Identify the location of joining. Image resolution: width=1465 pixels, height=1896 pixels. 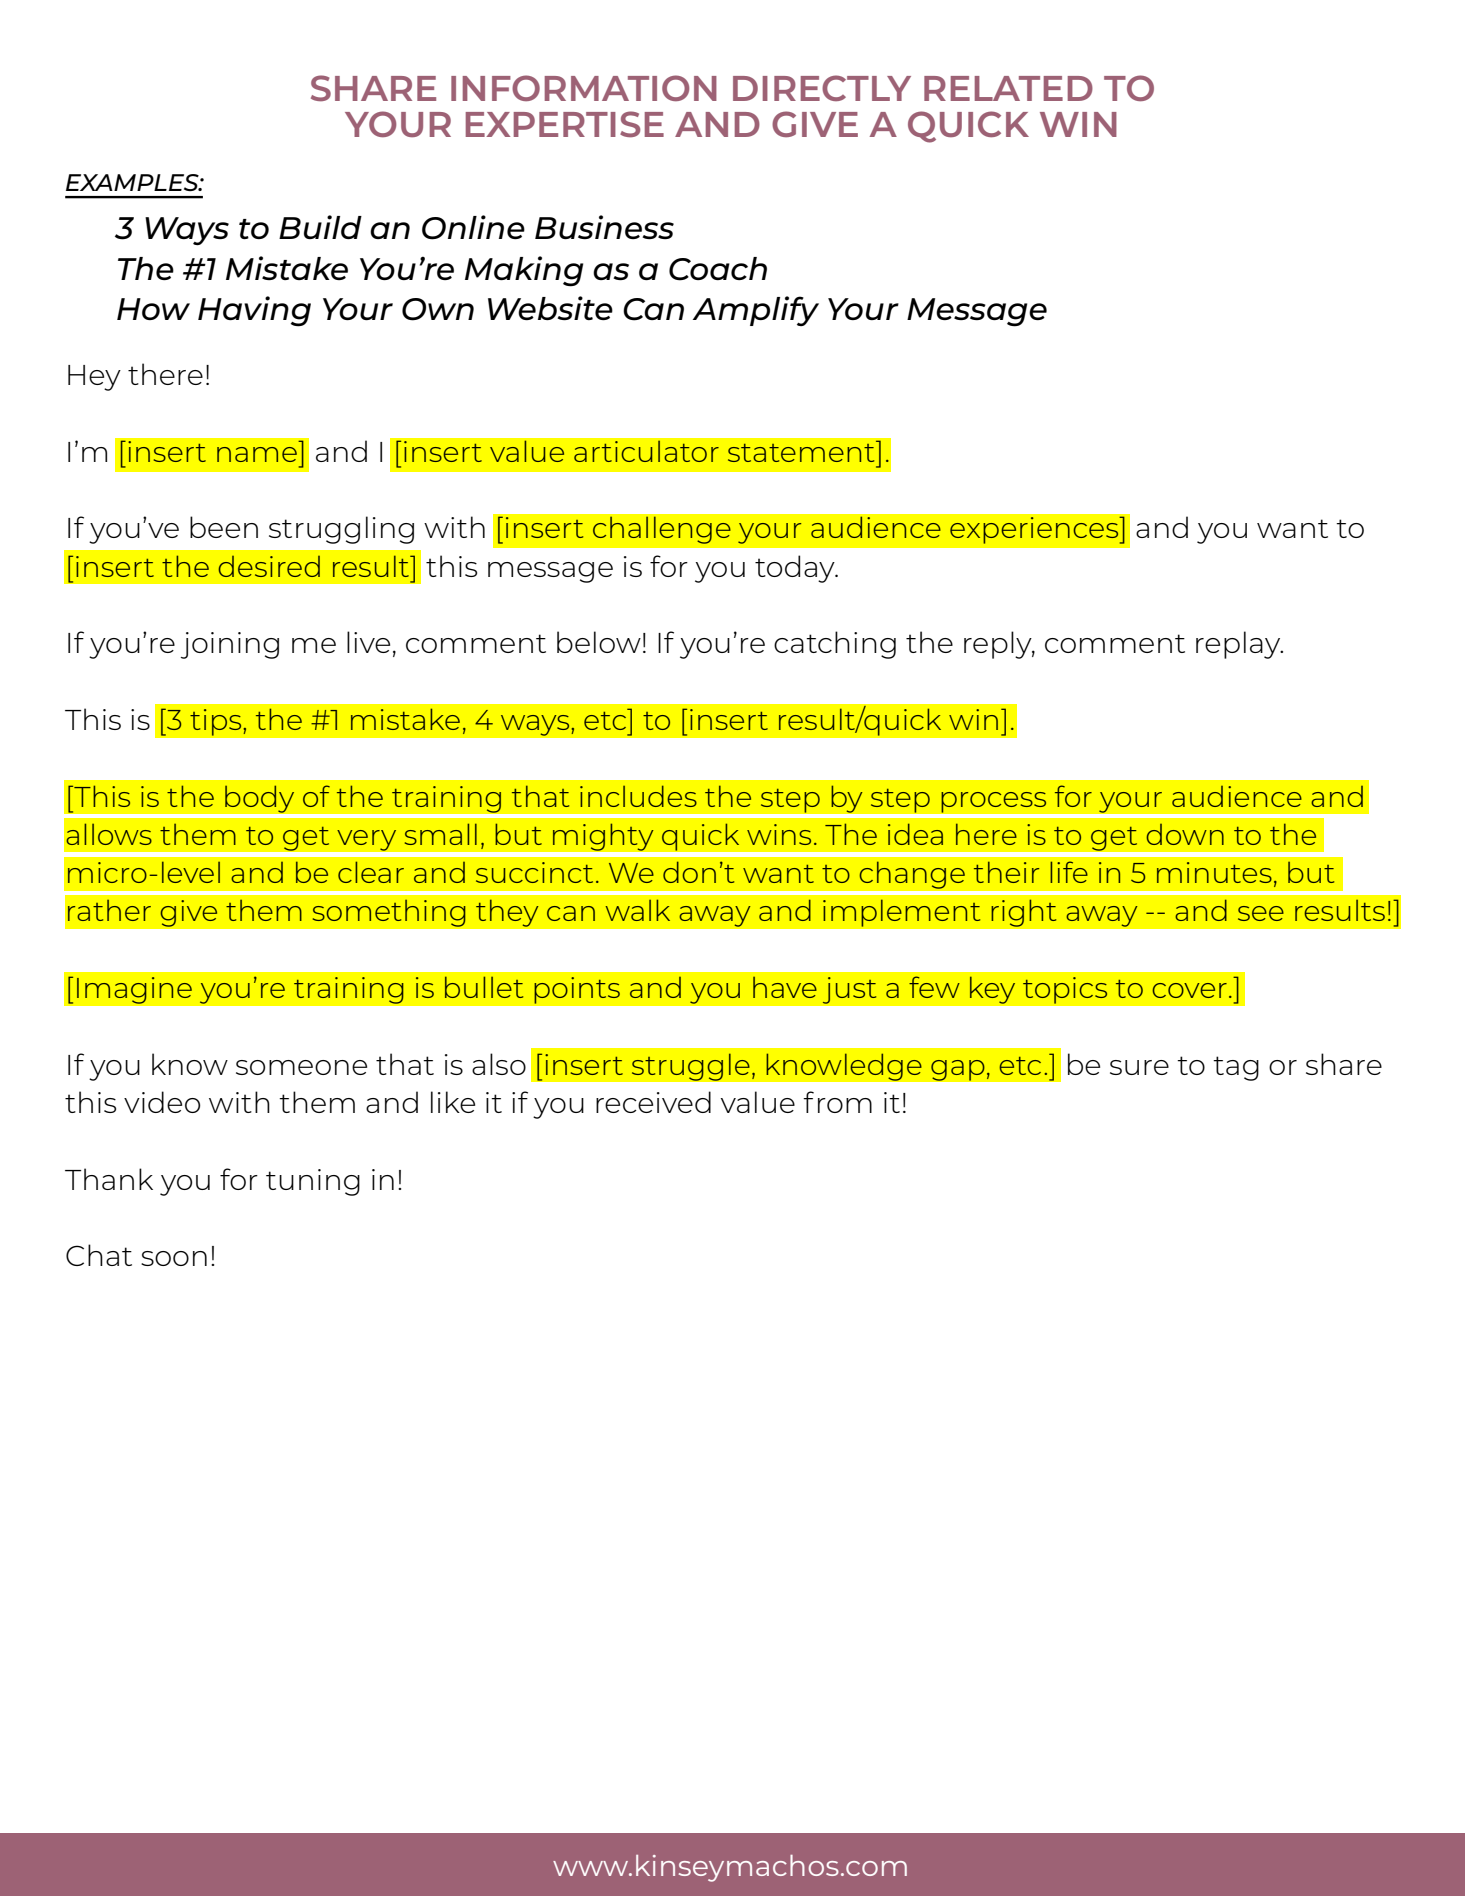
(230, 645).
